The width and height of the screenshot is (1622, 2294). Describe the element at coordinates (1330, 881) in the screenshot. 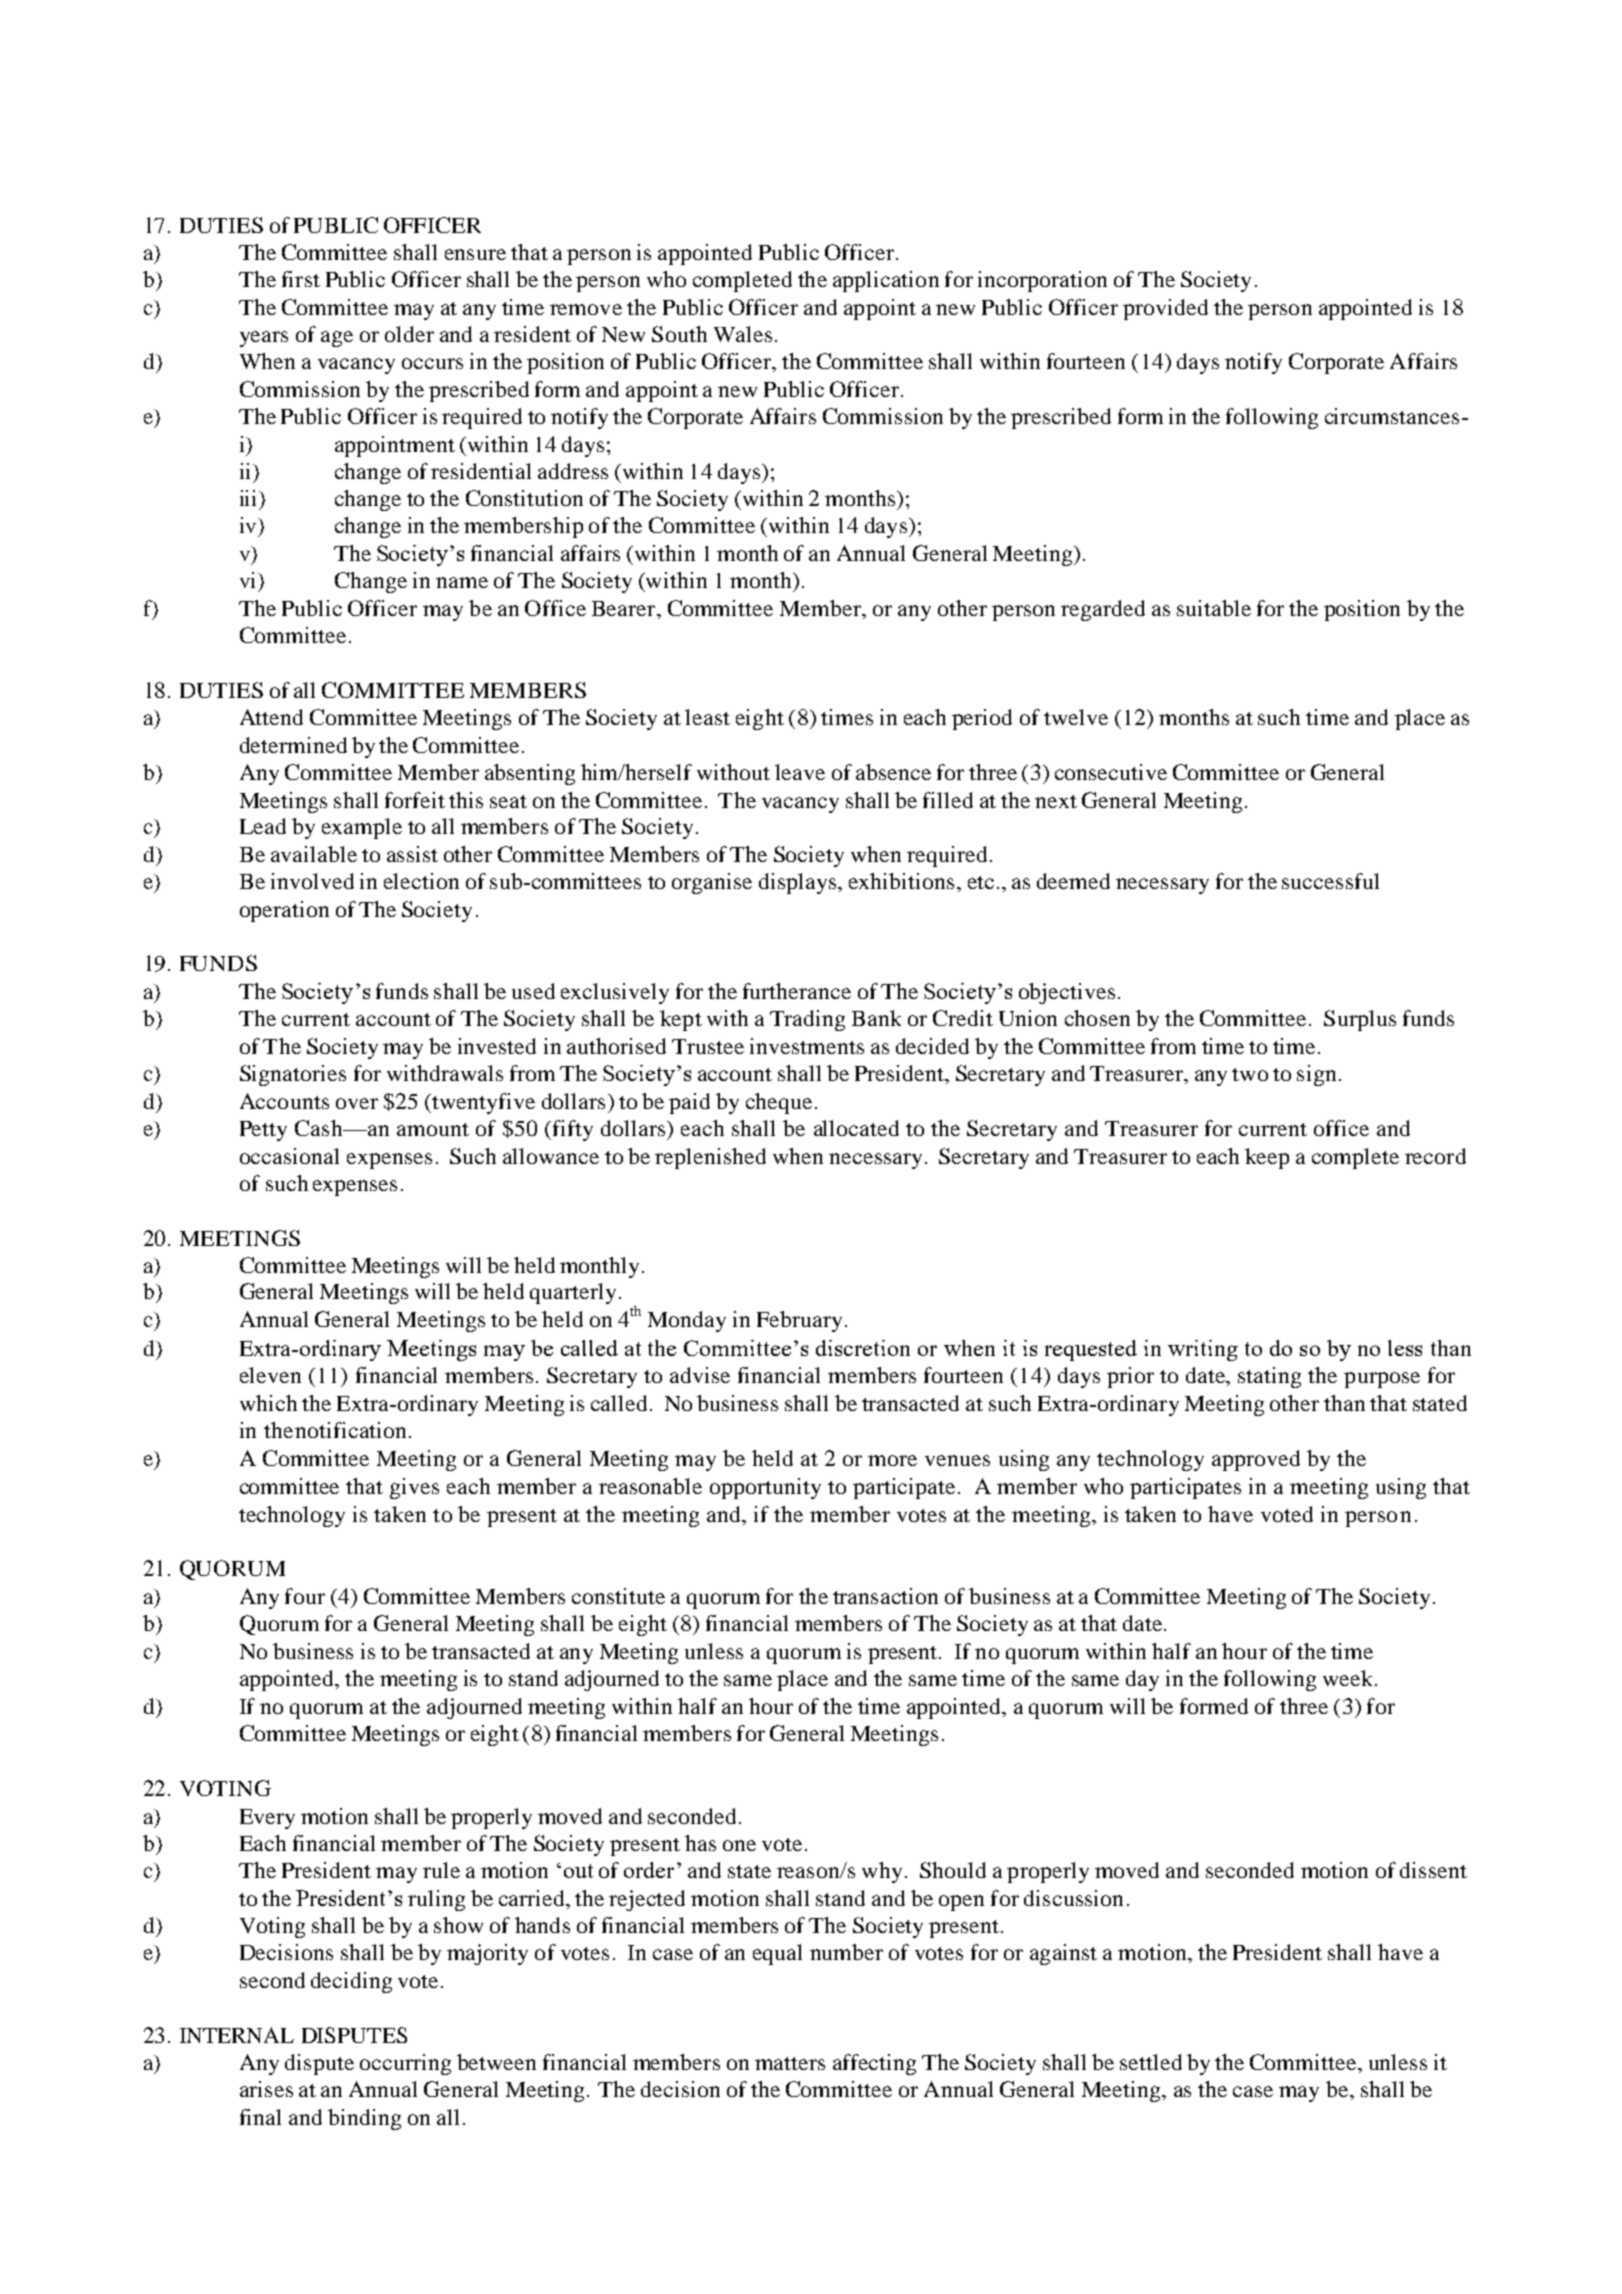

I see `successful` at that location.
